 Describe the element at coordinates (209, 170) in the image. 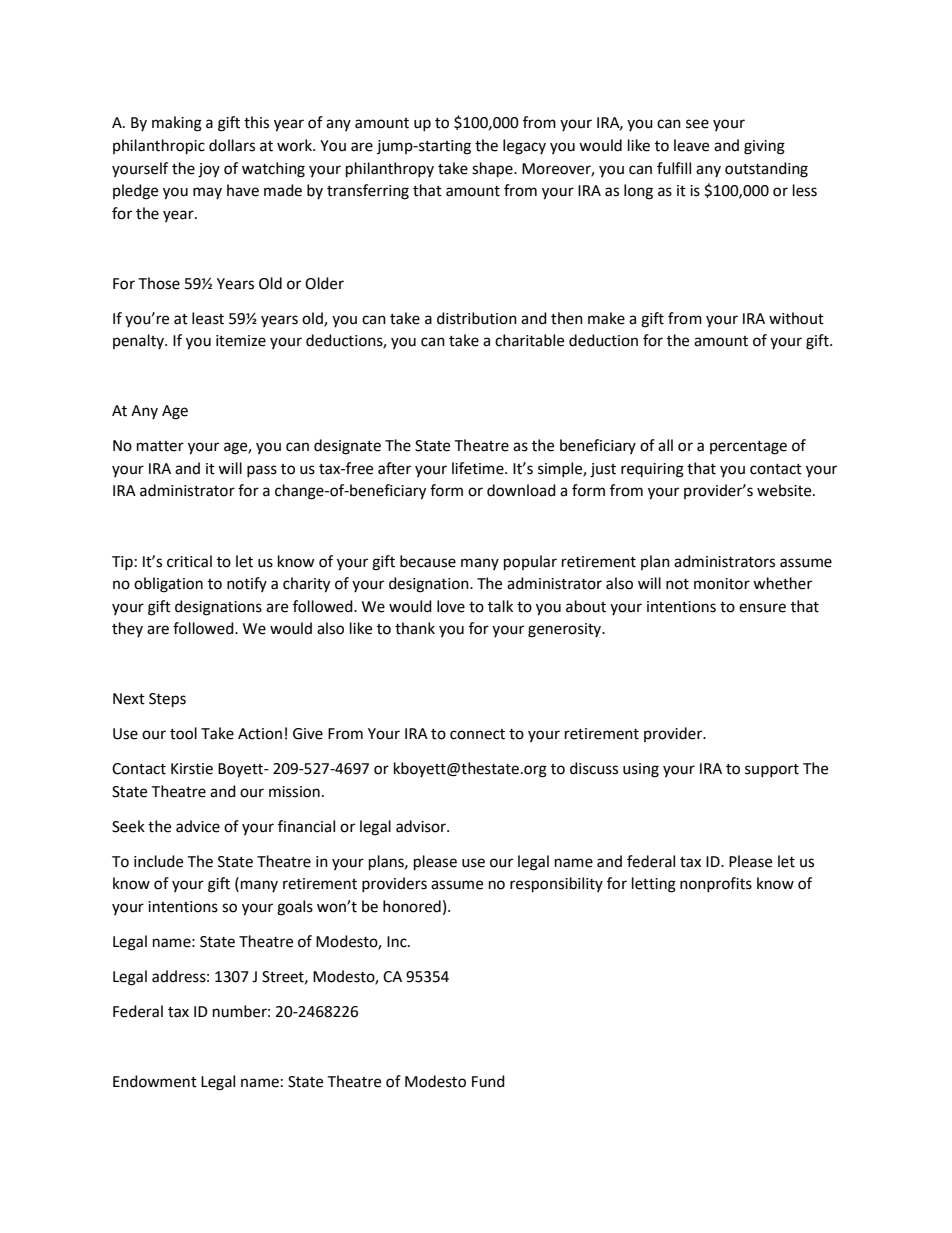

I see `joy` at that location.
